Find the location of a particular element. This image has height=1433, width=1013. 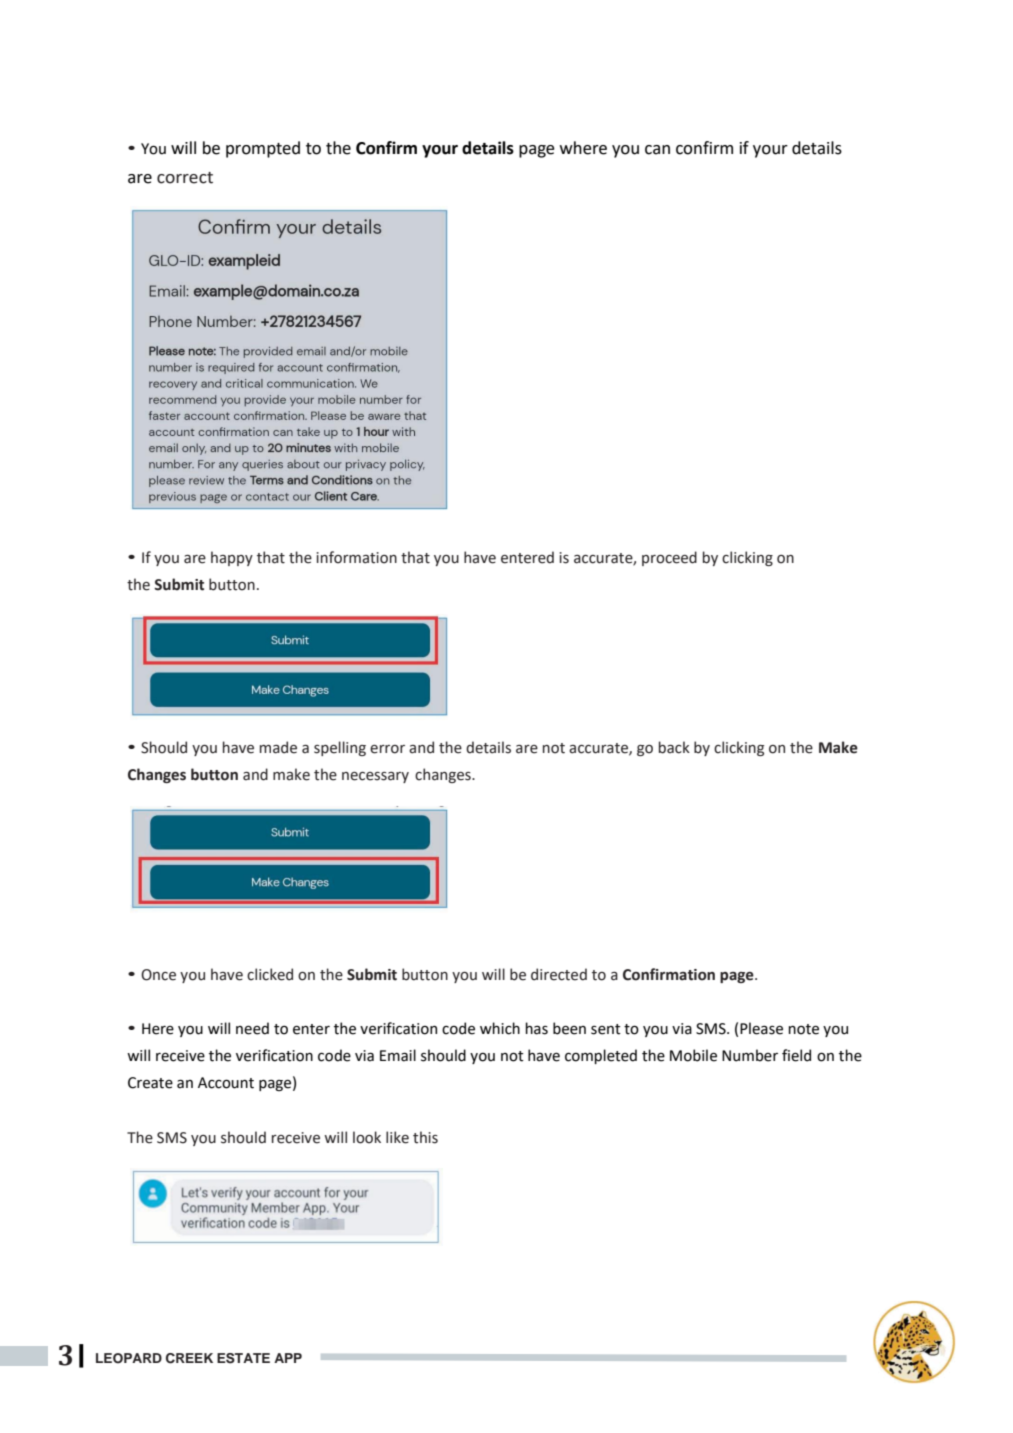

correct is located at coordinates (185, 178).
